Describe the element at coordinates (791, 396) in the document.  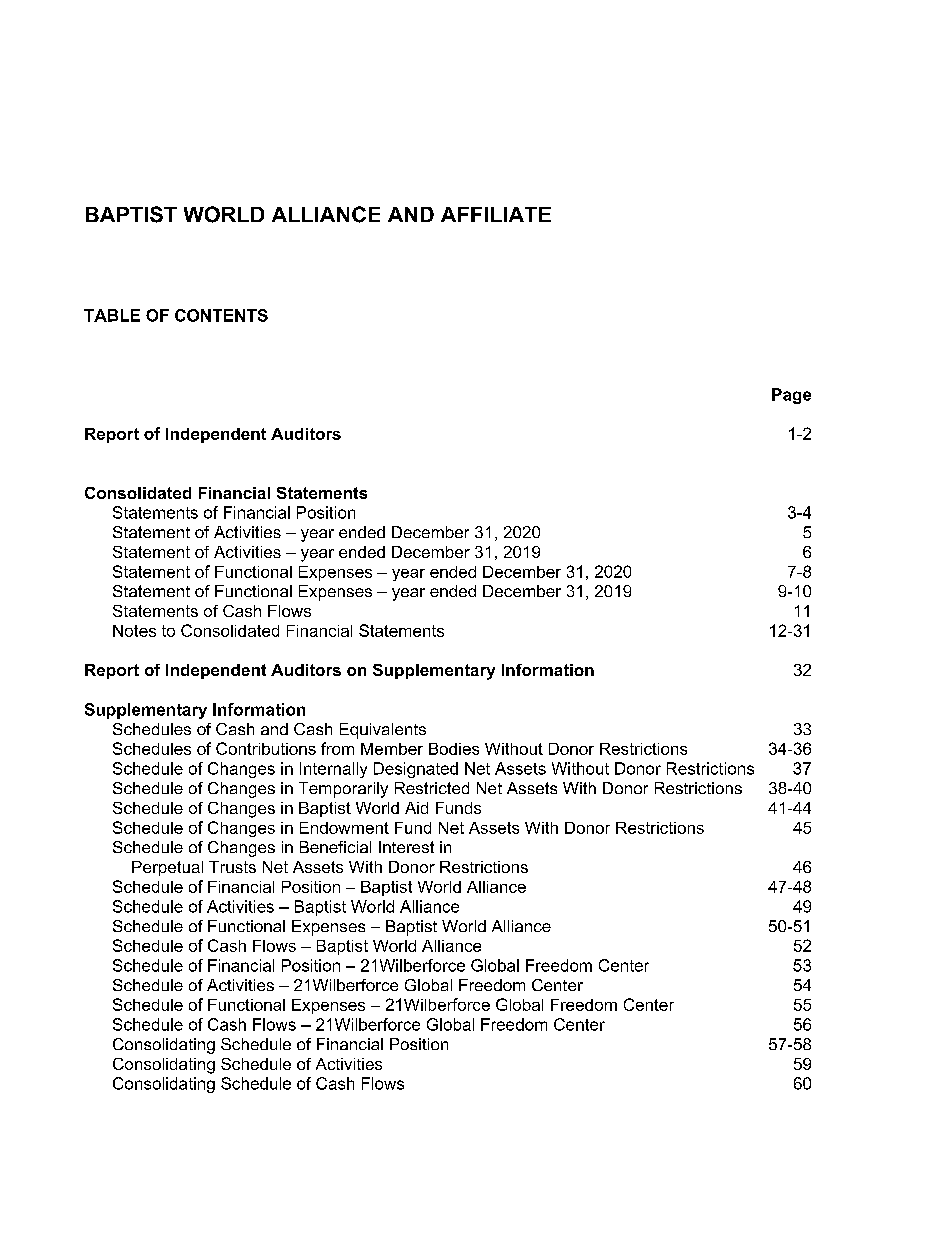
I see `Page` at that location.
